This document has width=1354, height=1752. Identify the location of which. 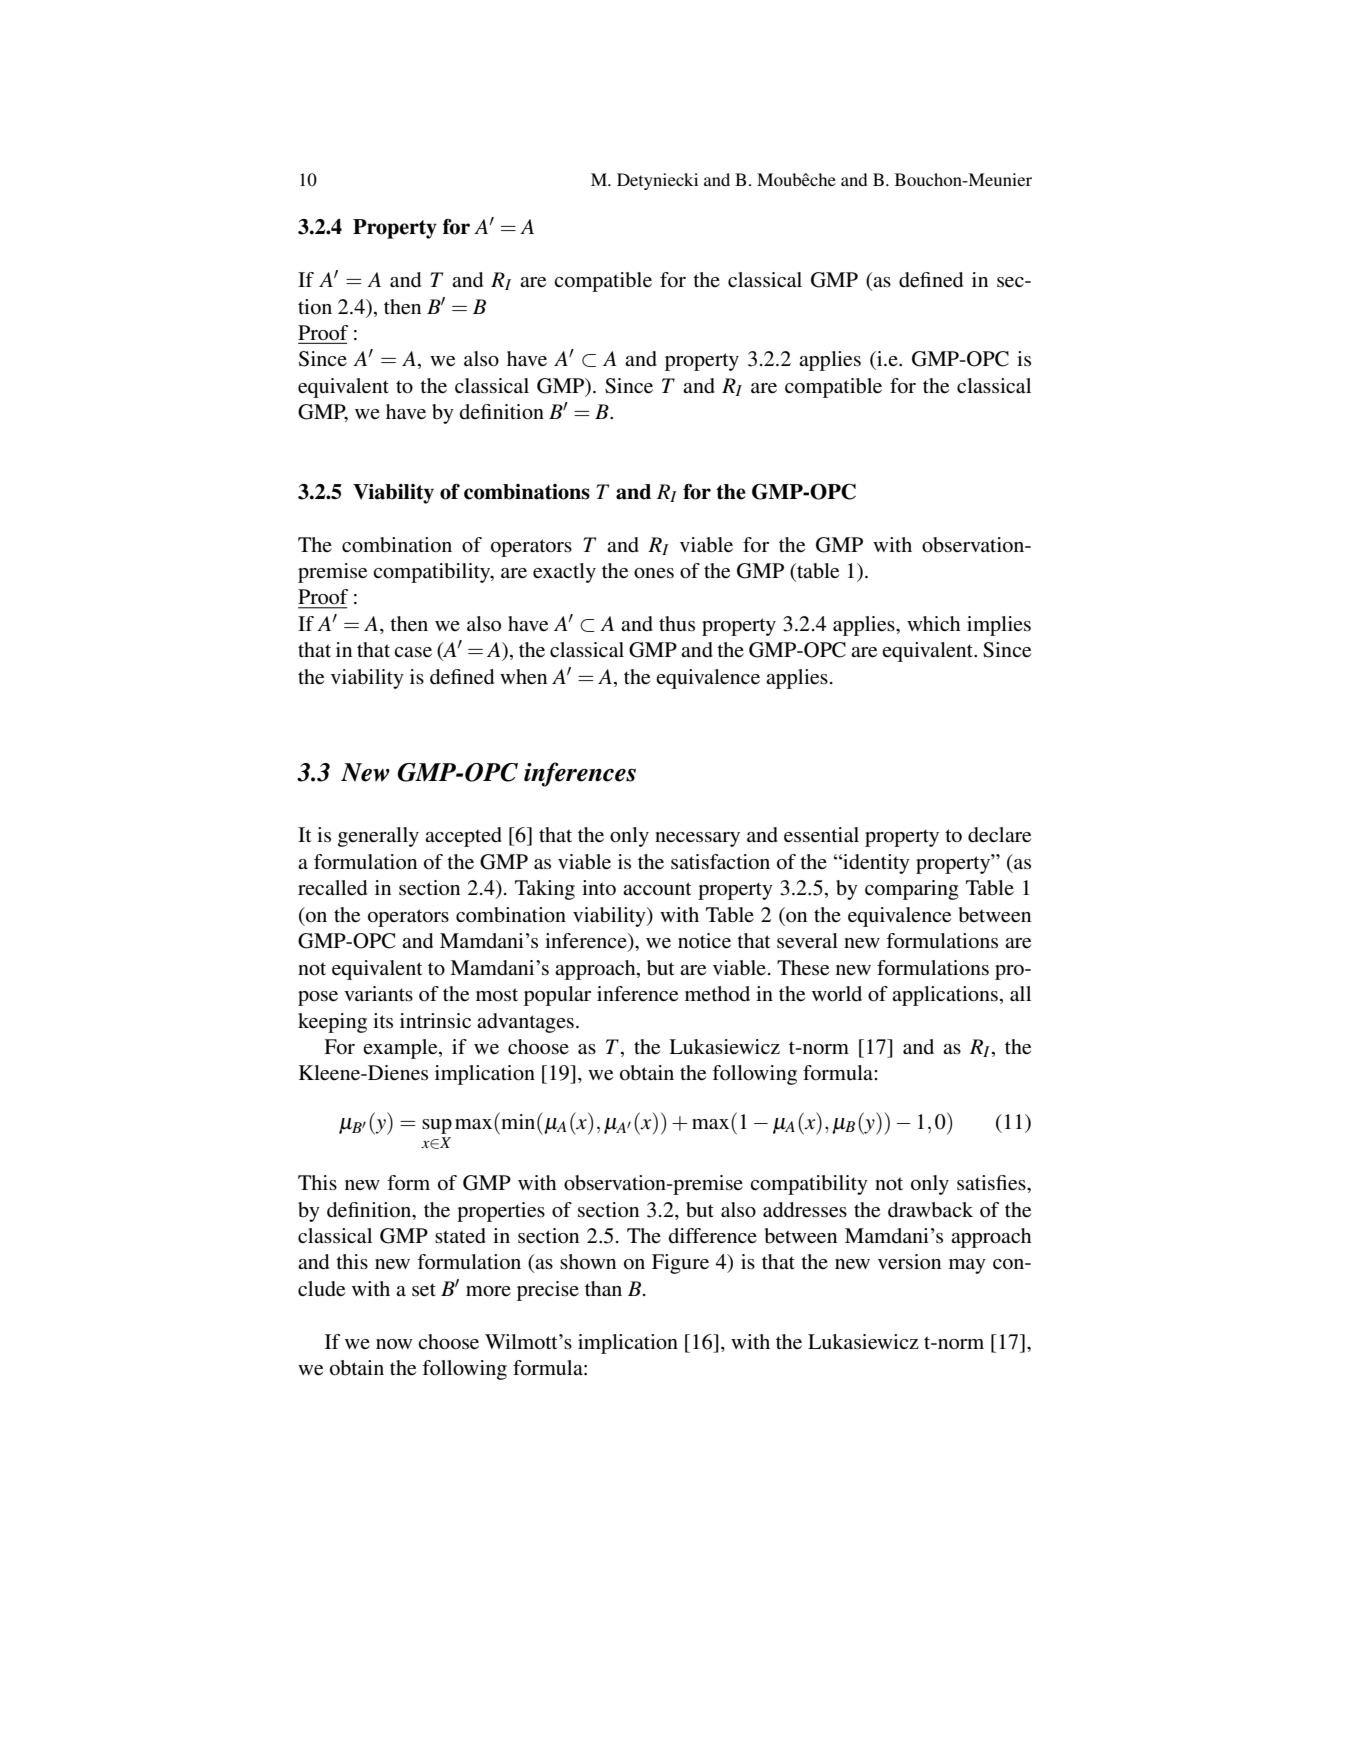
(933, 623).
